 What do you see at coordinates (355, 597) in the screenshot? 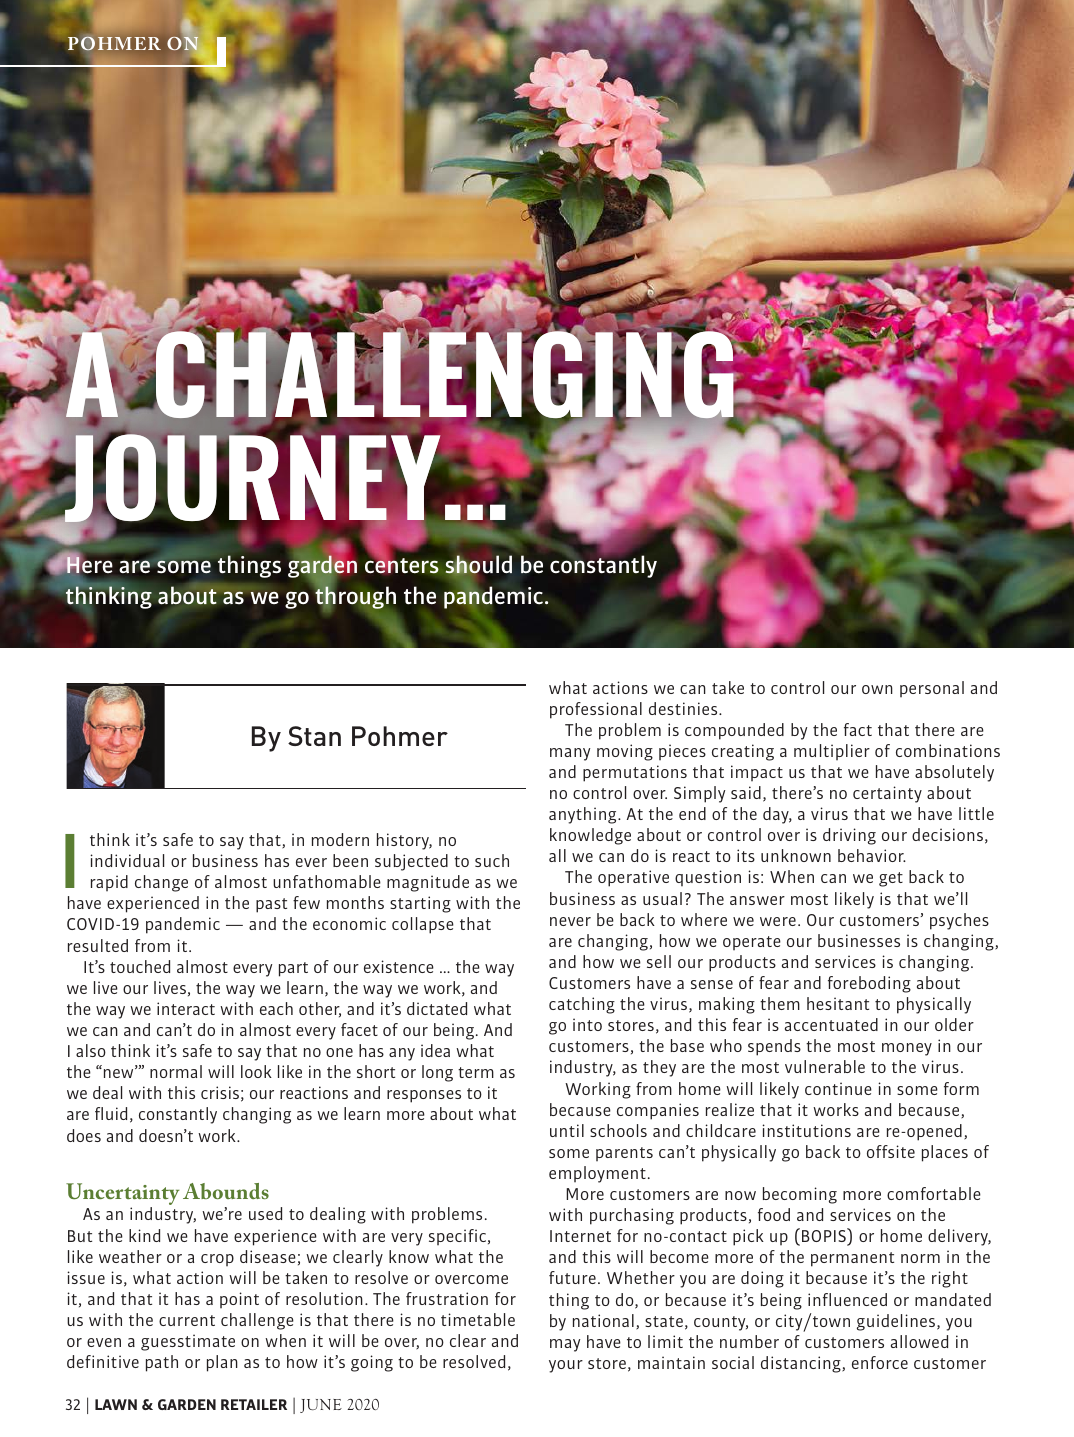
I see `through` at bounding box center [355, 597].
